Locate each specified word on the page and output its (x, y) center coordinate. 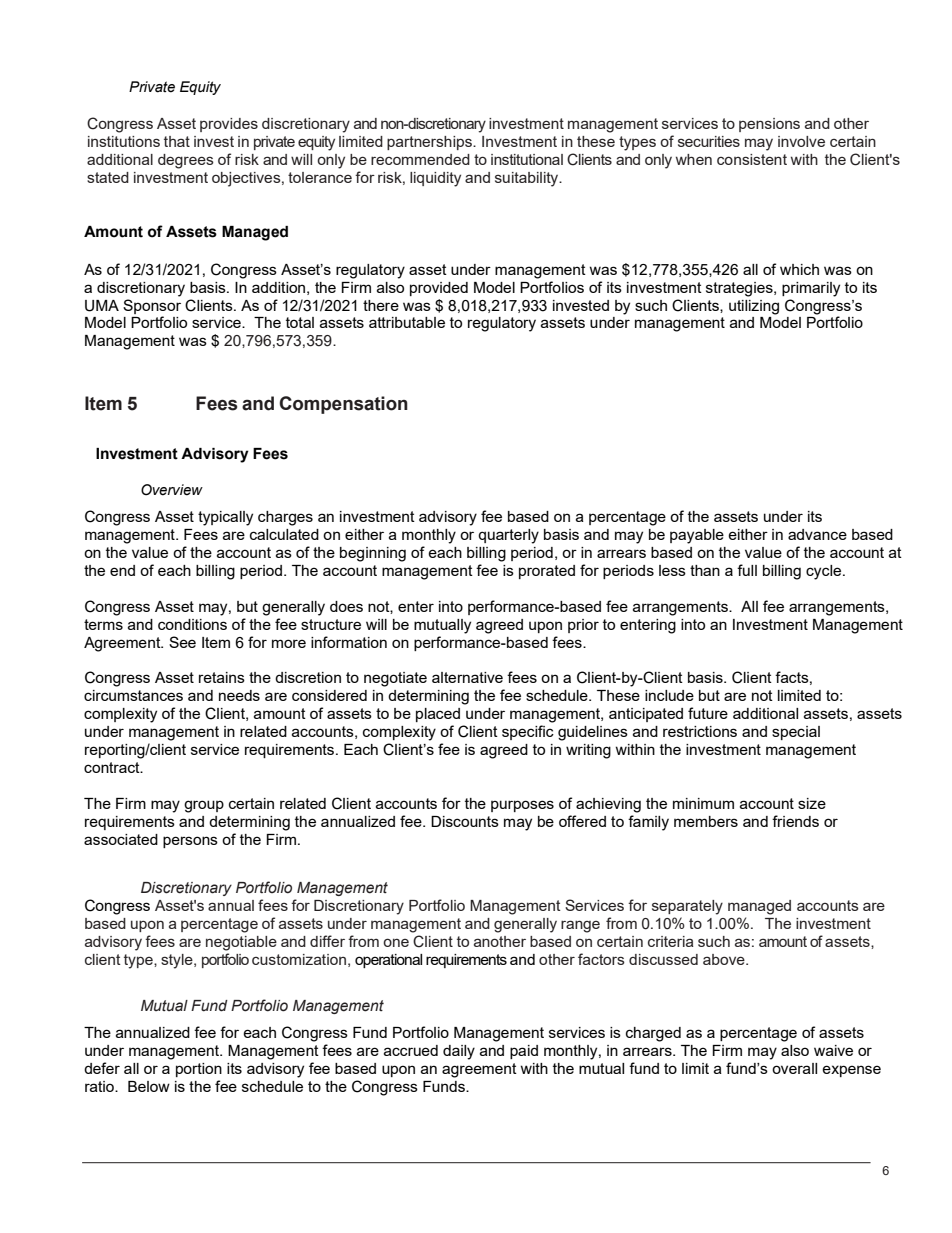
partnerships (430, 143)
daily (459, 1052)
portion (199, 1070)
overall (794, 1068)
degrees (186, 161)
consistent (752, 159)
